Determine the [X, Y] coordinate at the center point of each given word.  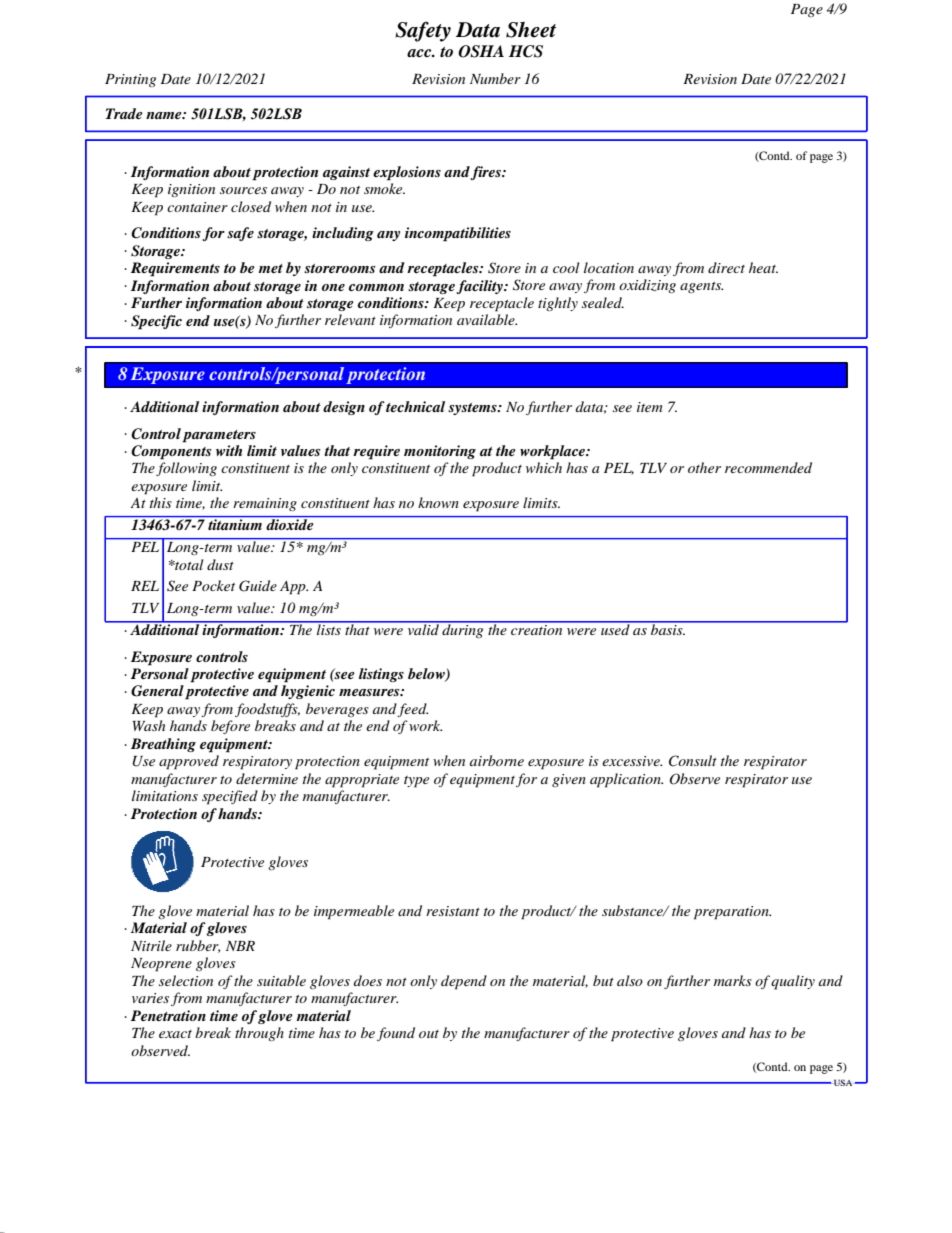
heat [763, 267]
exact [175, 1034]
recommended [768, 467]
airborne [497, 760]
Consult [693, 761]
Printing [130, 80]
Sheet [531, 30]
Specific [156, 322]
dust [220, 564]
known [438, 502]
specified [230, 797]
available [487, 319]
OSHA [481, 51]
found [396, 1034]
